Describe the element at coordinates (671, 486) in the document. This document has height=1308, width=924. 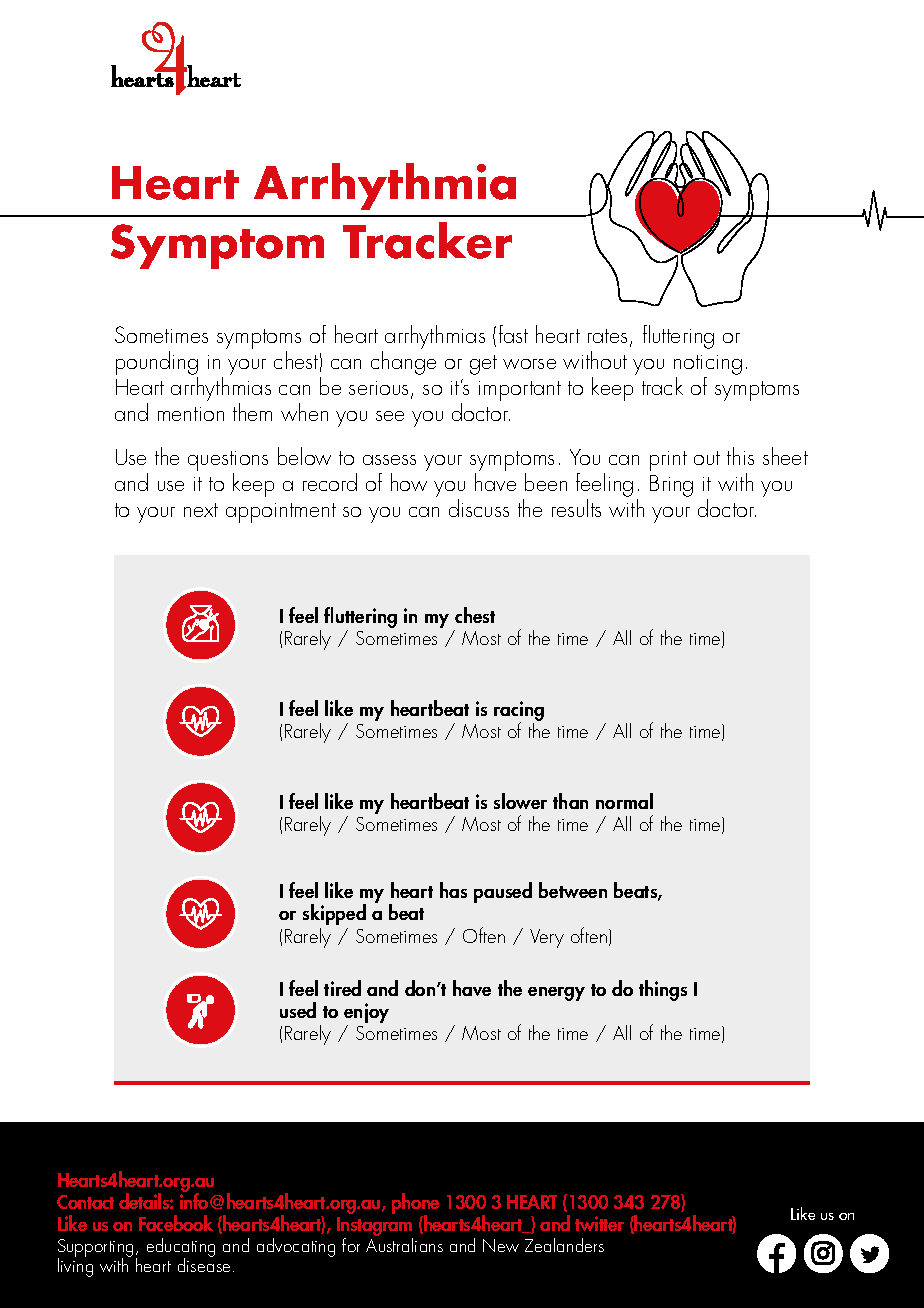
I see `Bring` at that location.
